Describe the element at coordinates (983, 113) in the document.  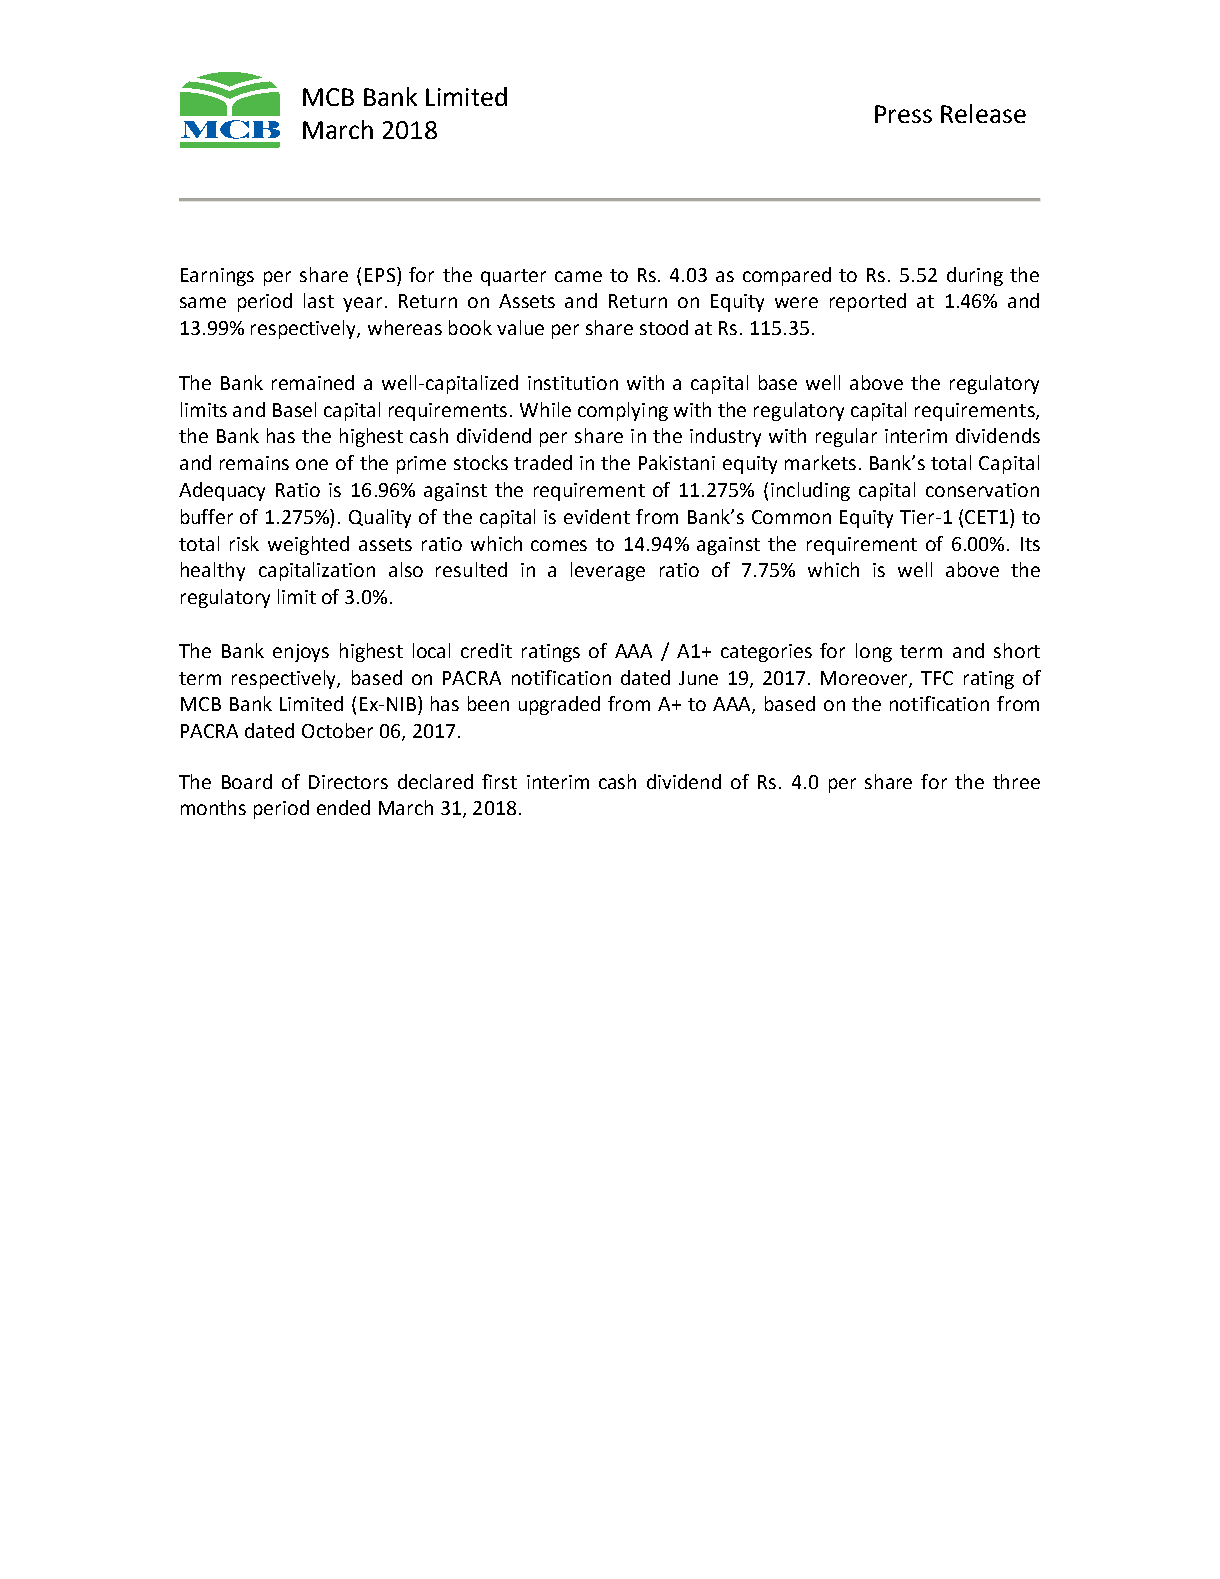
I see `Release` at that location.
